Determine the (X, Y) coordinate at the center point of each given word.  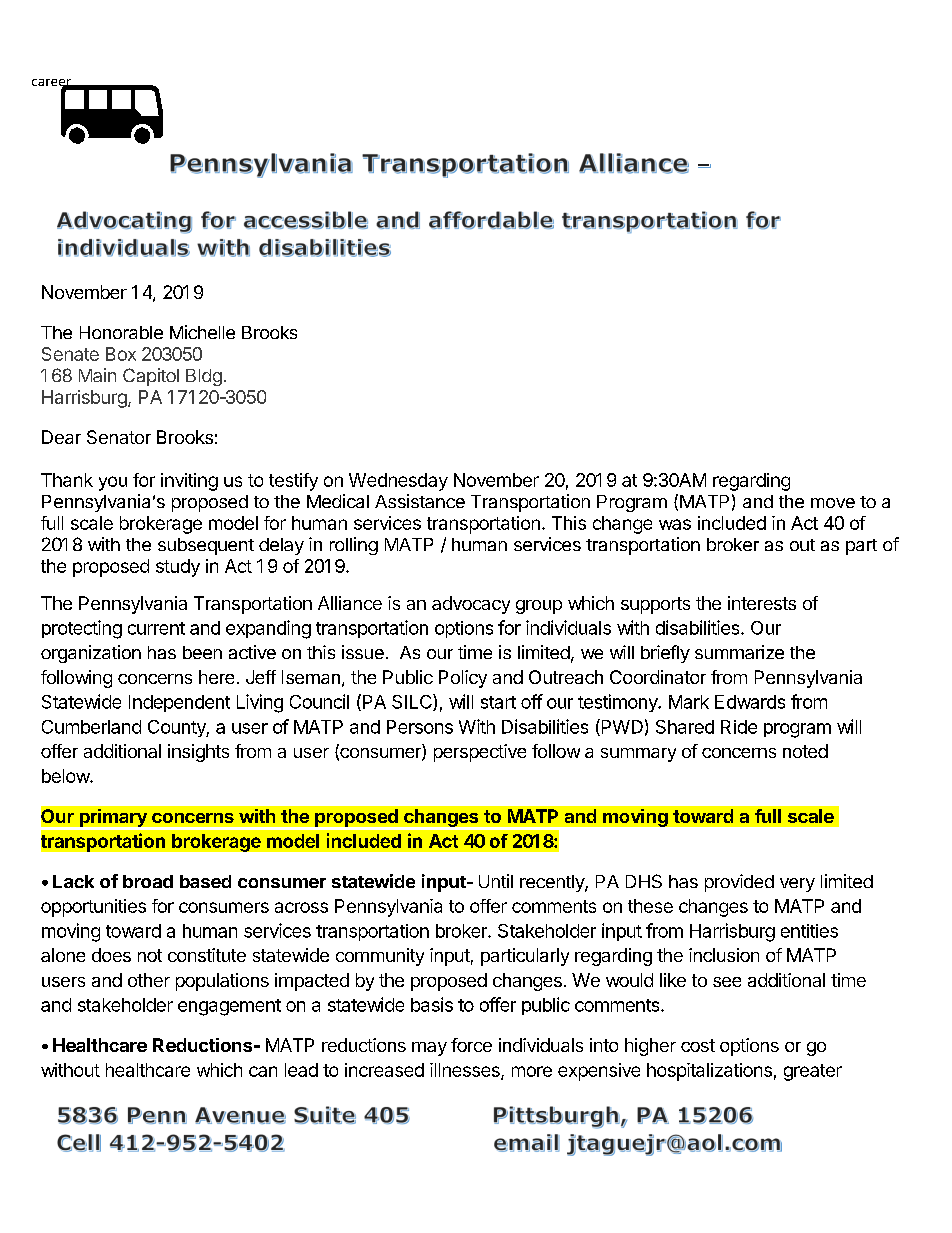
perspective (480, 753)
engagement (229, 1007)
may (429, 1049)
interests (762, 603)
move (833, 503)
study (178, 568)
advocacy (471, 605)
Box (121, 354)
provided (739, 883)
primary (113, 819)
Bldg (204, 377)
